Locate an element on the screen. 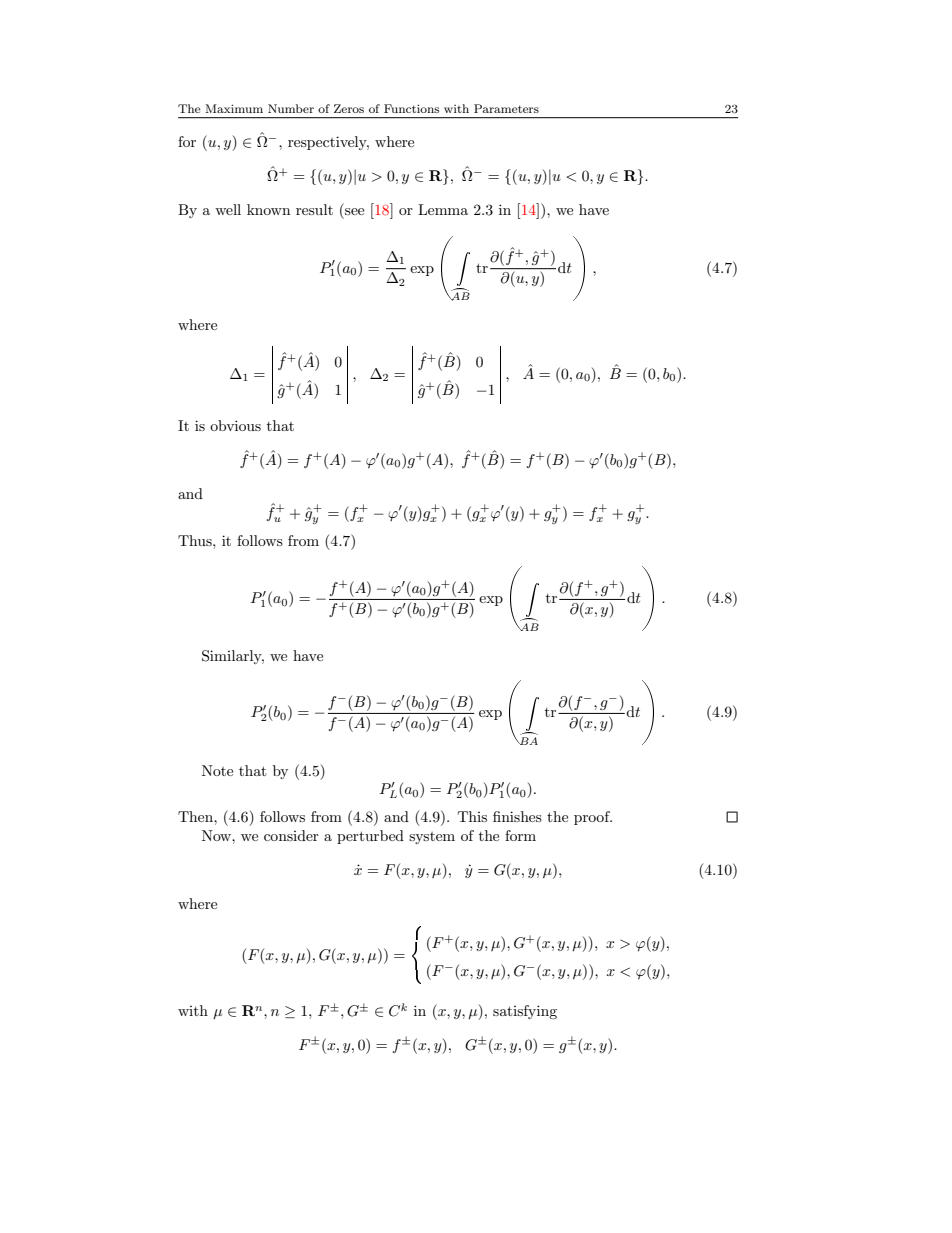  finishes is located at coordinates (517, 816).
